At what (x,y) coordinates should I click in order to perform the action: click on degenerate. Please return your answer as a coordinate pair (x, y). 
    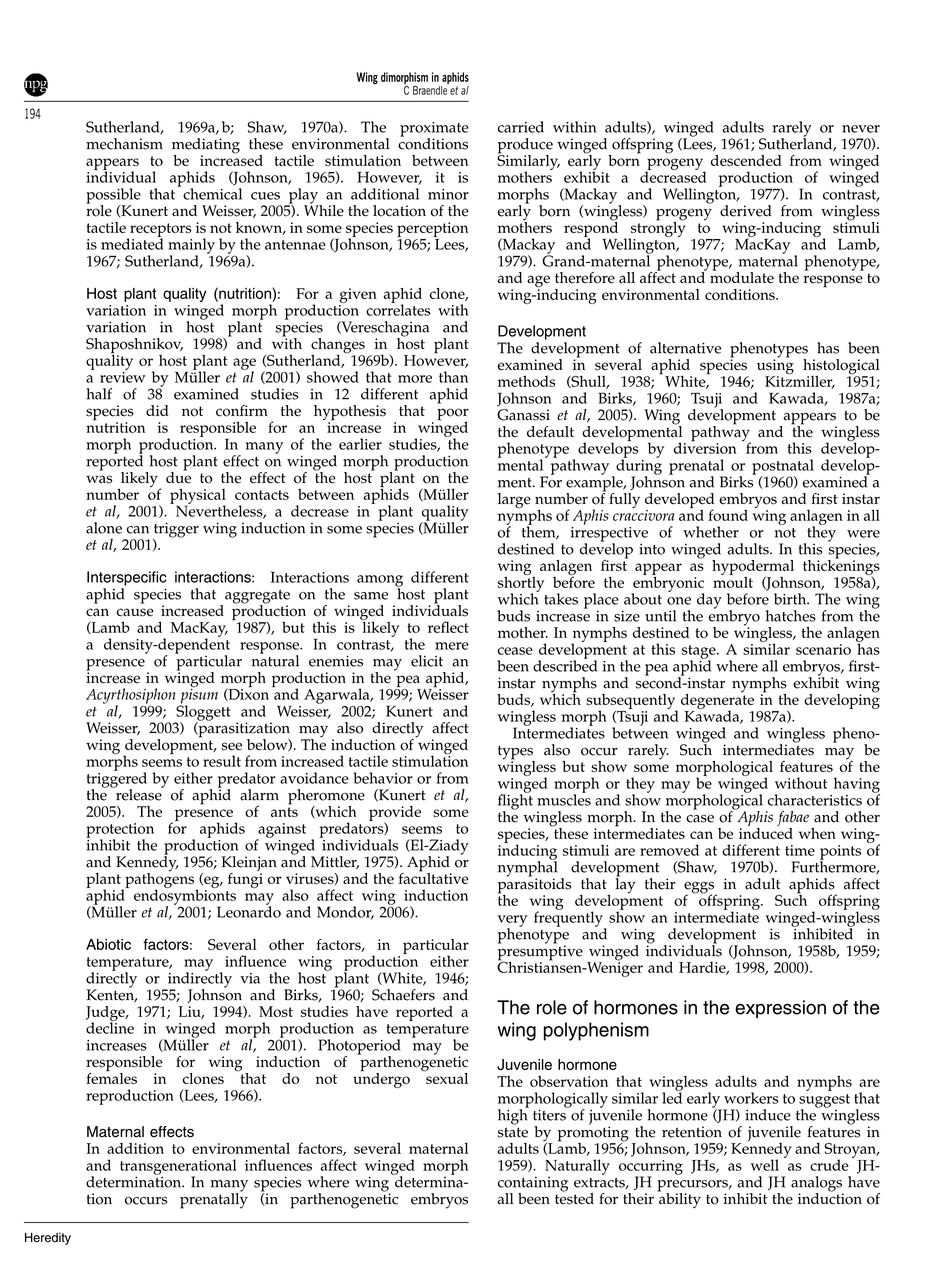
    Looking at the image, I should click on (717, 701).
